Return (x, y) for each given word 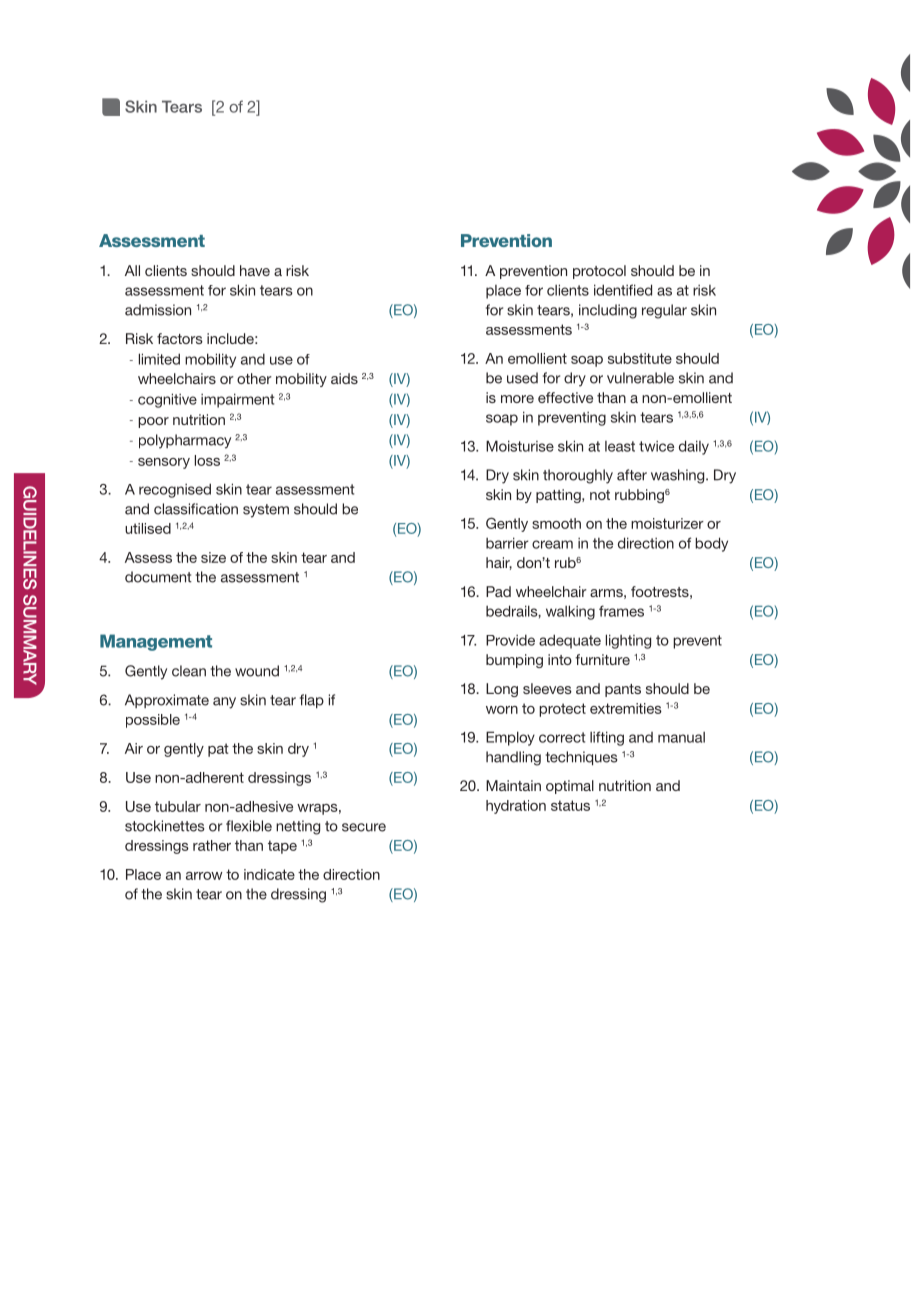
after (632, 475)
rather (212, 845)
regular (664, 311)
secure (364, 827)
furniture (602, 659)
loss (207, 460)
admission (158, 310)
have (255, 270)
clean (189, 671)
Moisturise (520, 446)
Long (502, 690)
